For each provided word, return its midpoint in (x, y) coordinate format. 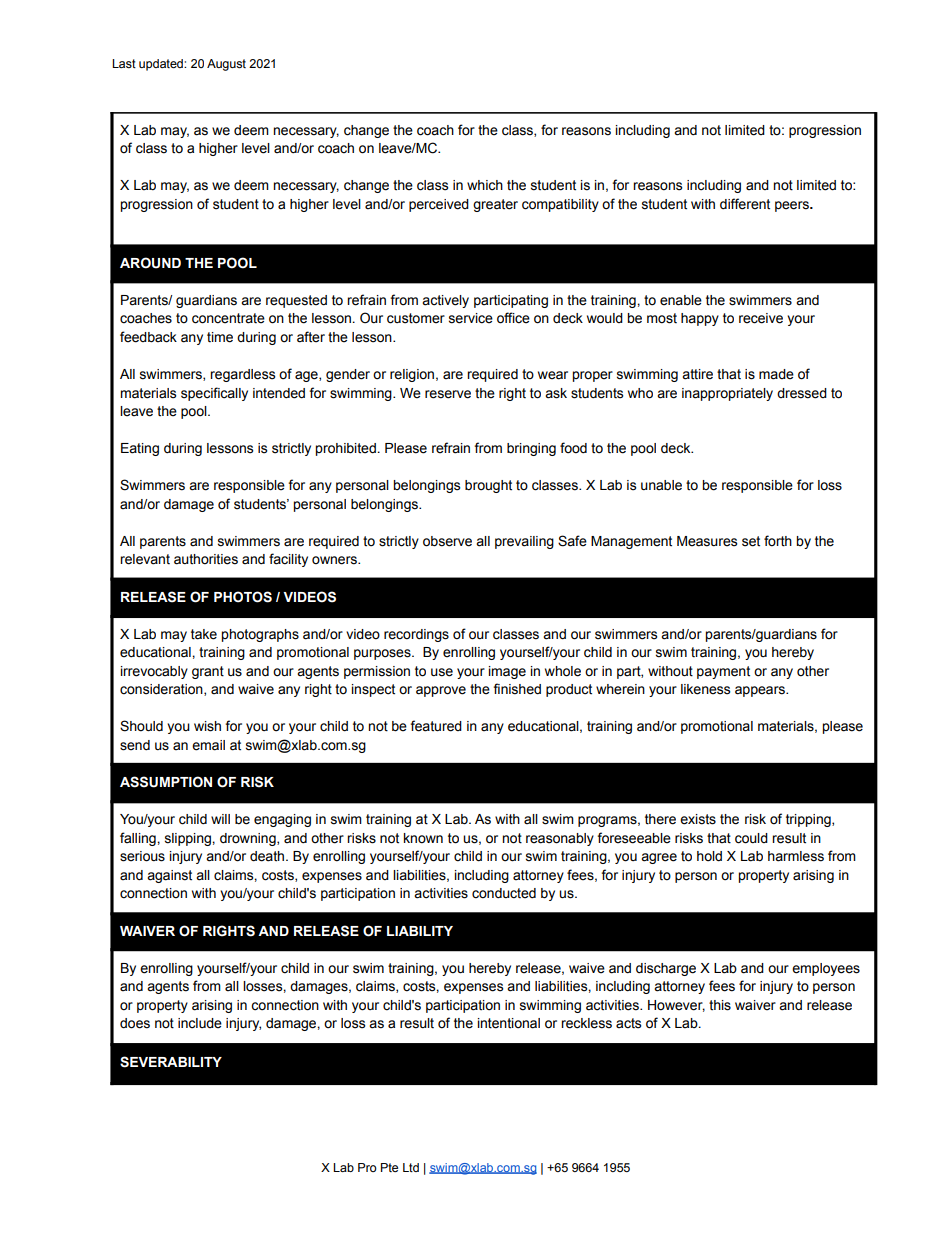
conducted (504, 893)
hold (709, 856)
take (204, 634)
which (485, 185)
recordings (416, 635)
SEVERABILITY (171, 1062)
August (226, 65)
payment (723, 672)
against (169, 876)
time (220, 337)
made (776, 374)
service (471, 318)
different (745, 204)
